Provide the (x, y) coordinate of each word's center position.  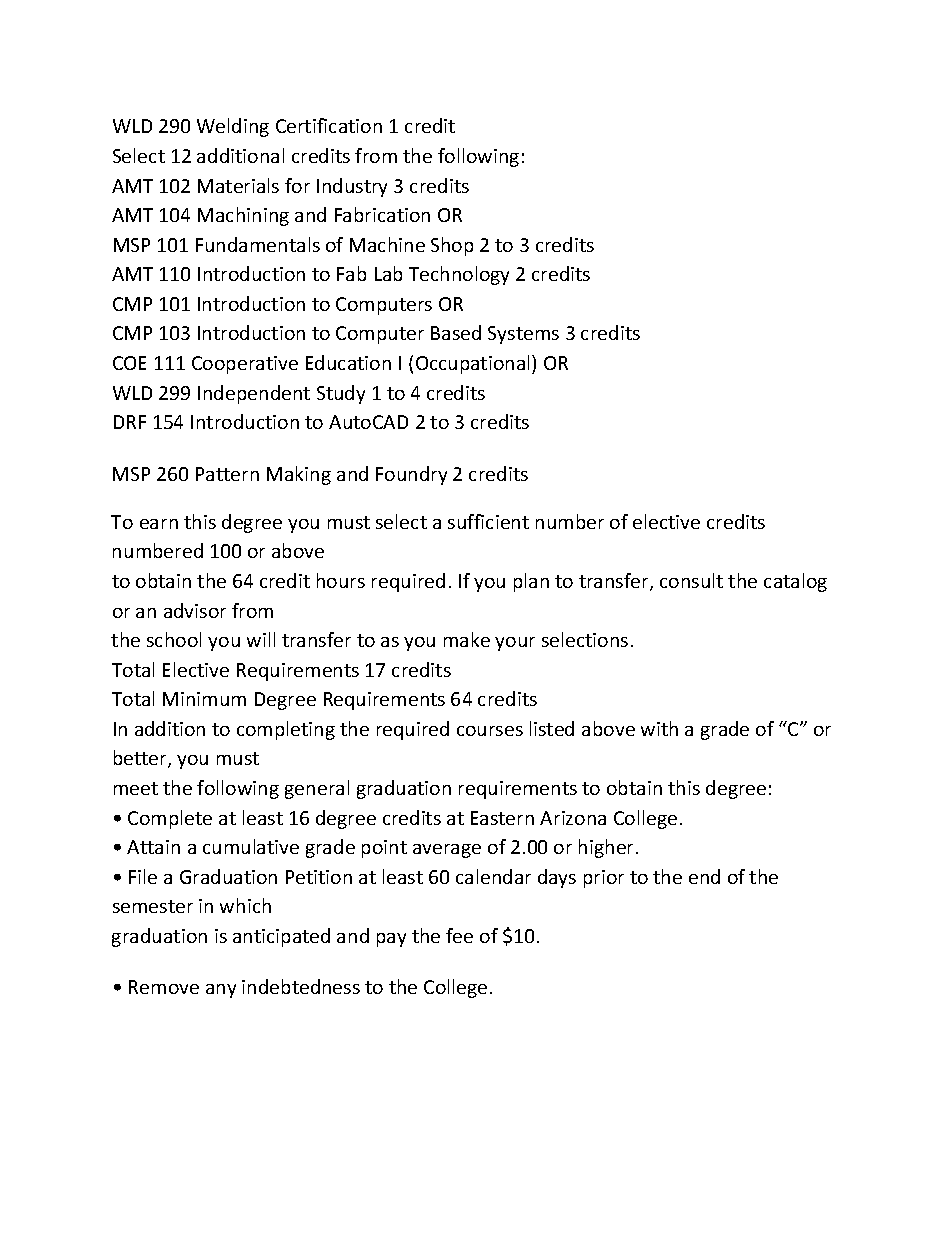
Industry (352, 187)
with (659, 728)
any (221, 991)
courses (490, 731)
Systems (523, 335)
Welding (233, 127)
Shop (452, 246)
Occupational (474, 364)
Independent (254, 394)
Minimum (204, 699)
